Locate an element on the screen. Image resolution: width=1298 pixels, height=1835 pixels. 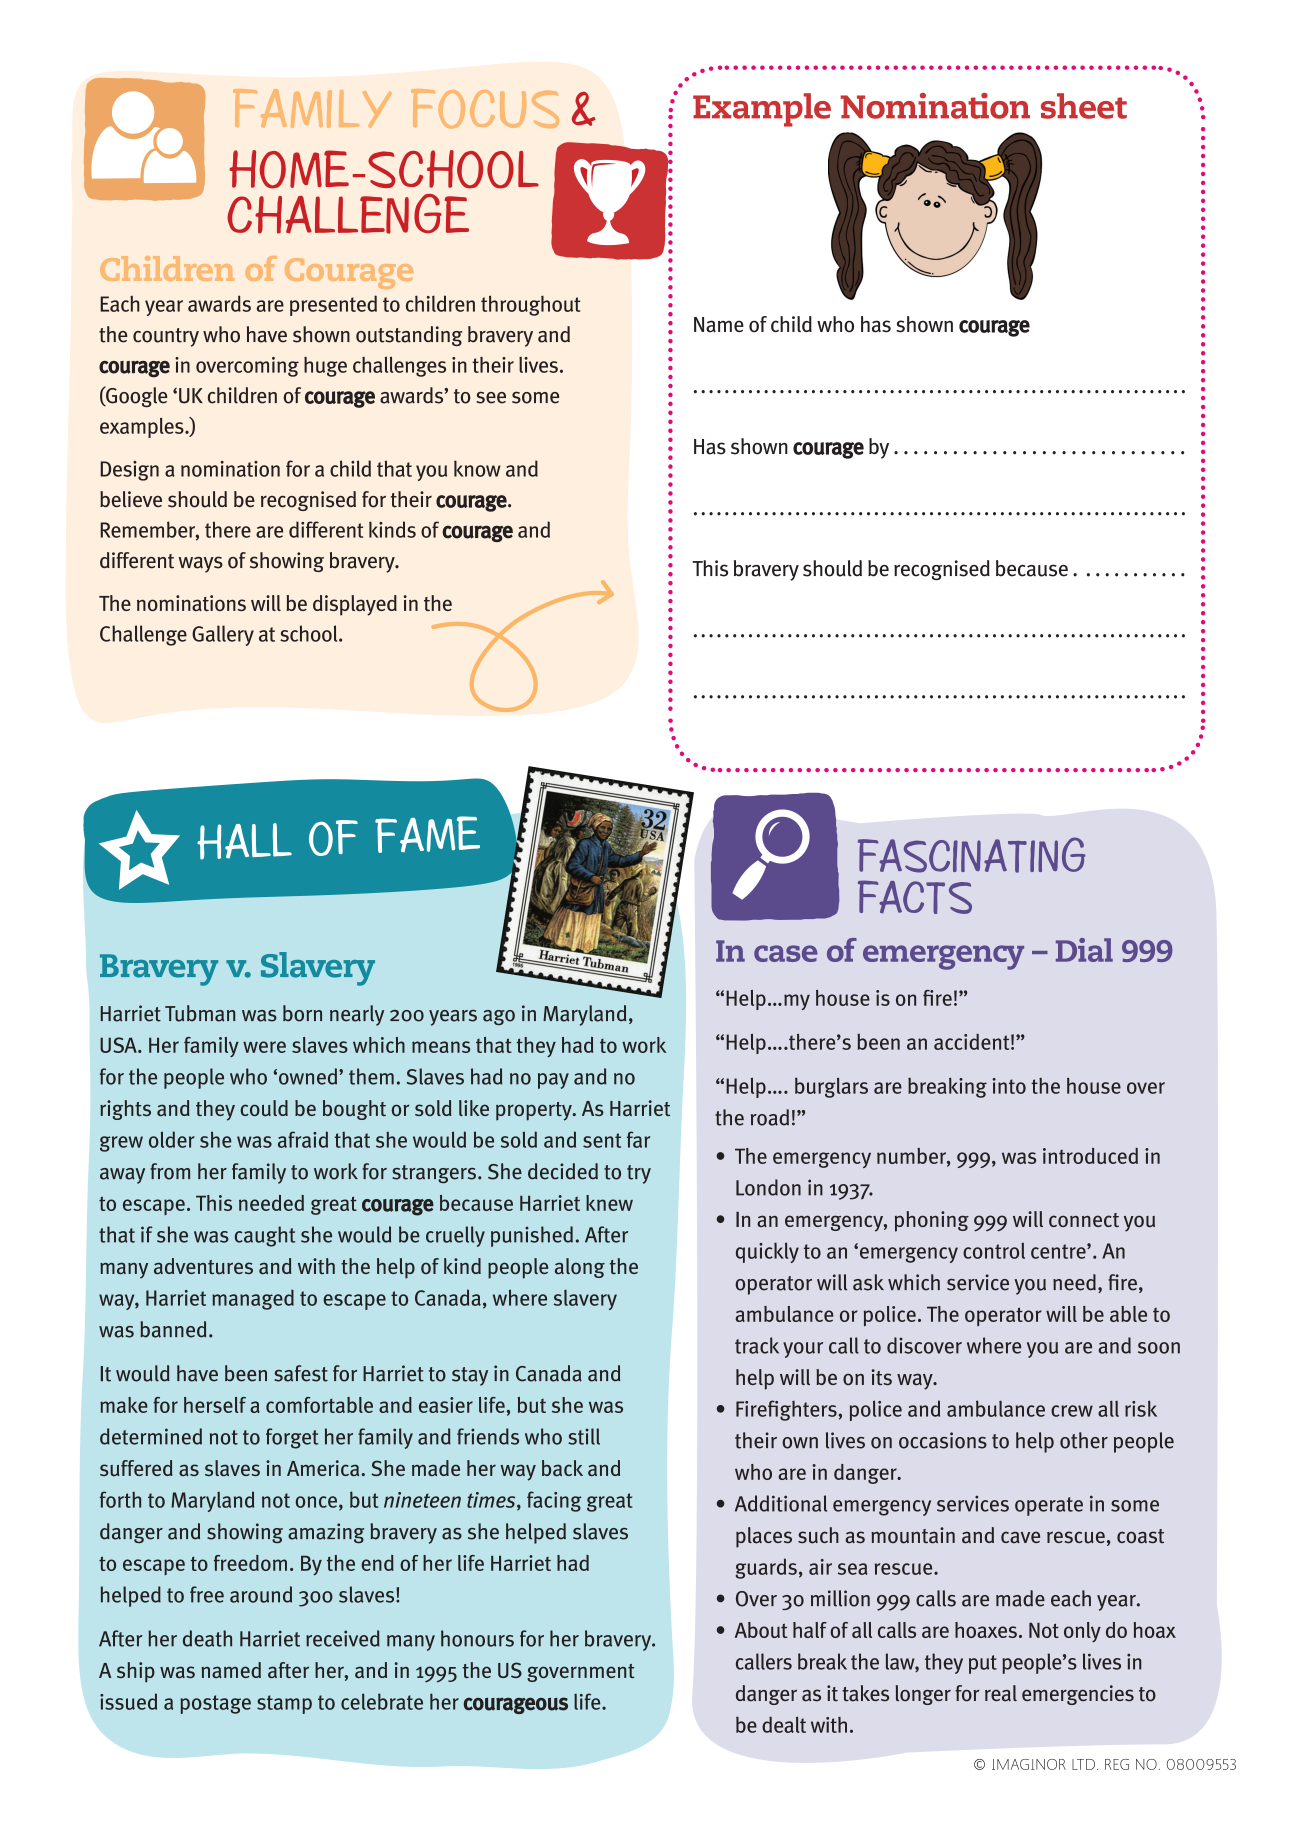
control is located at coordinates (994, 1250).
